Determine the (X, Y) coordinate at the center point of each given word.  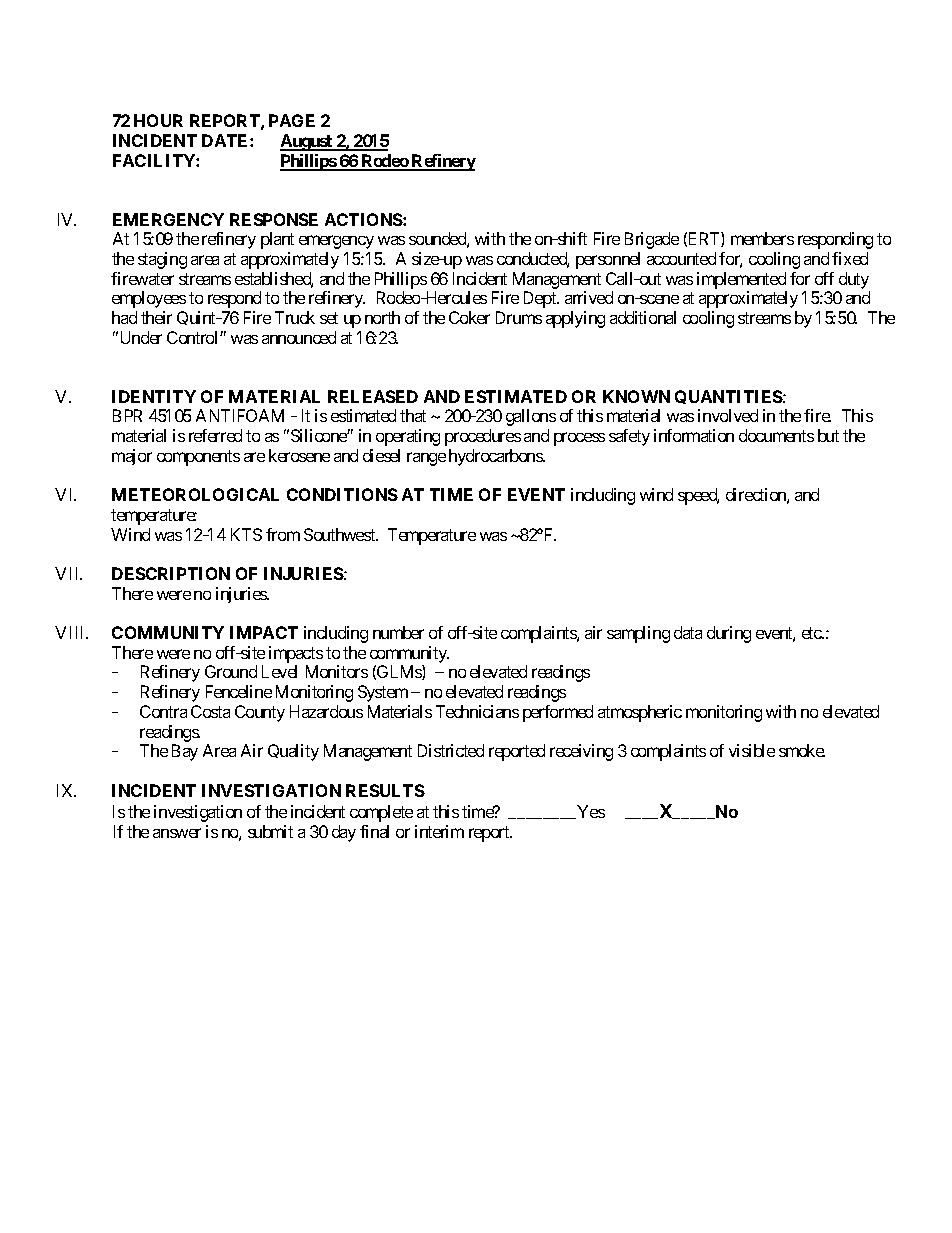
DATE (226, 140)
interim (439, 831)
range (426, 459)
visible (752, 750)
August (307, 142)
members (762, 238)
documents (776, 435)
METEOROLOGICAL (195, 494)
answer (177, 833)
